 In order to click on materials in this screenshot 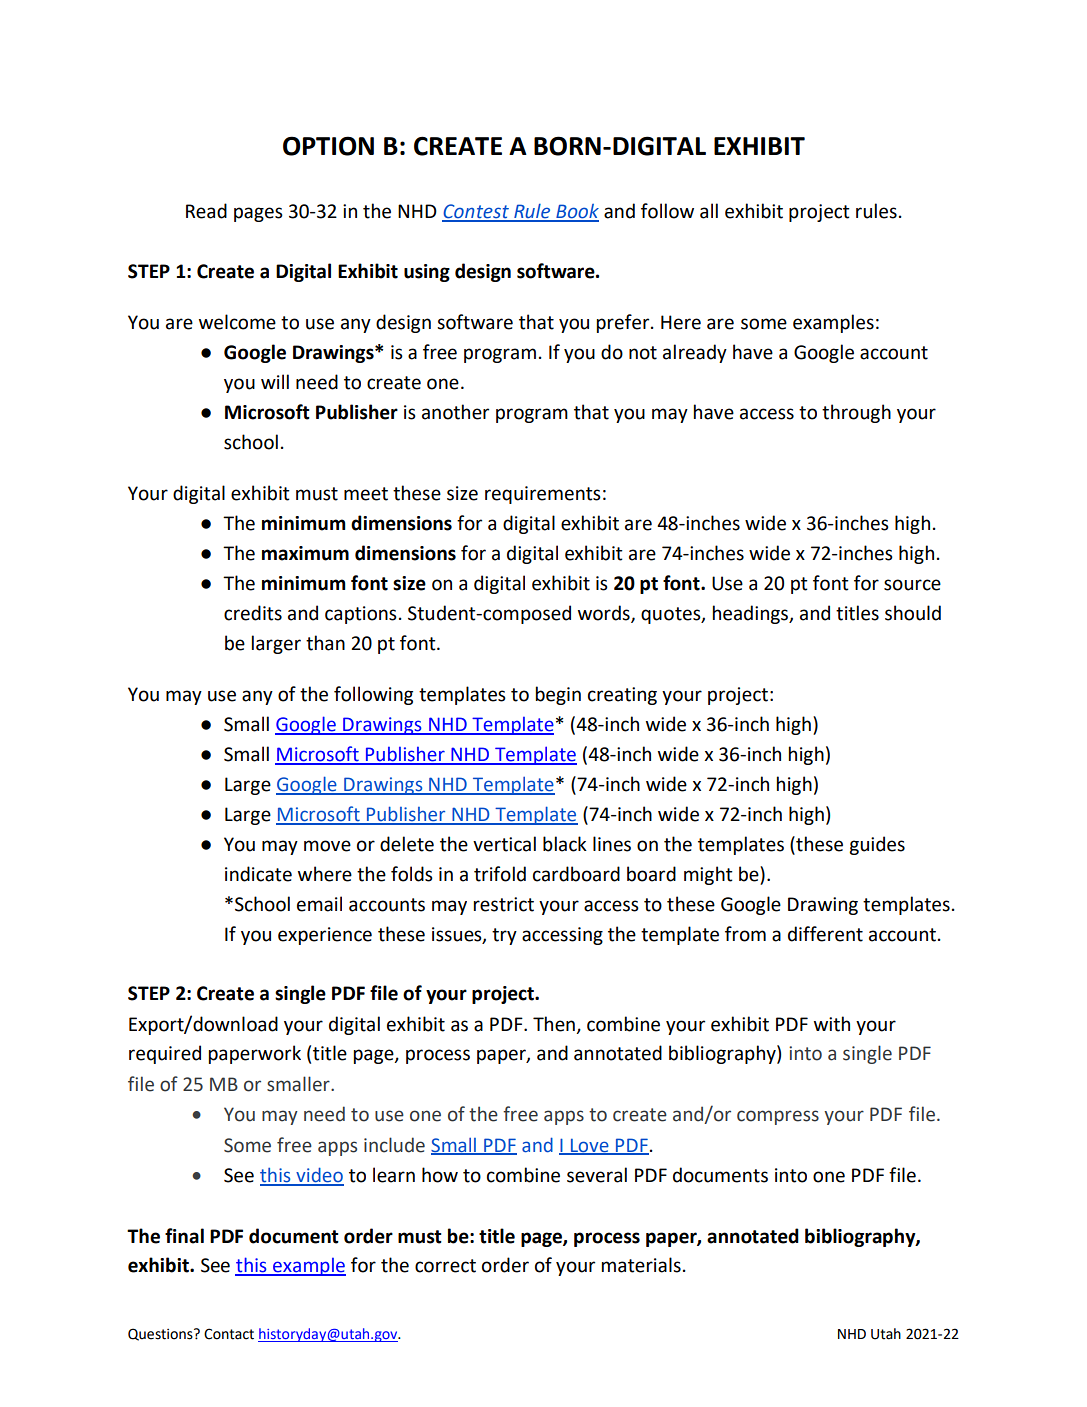, I will do `click(641, 1265)`.
